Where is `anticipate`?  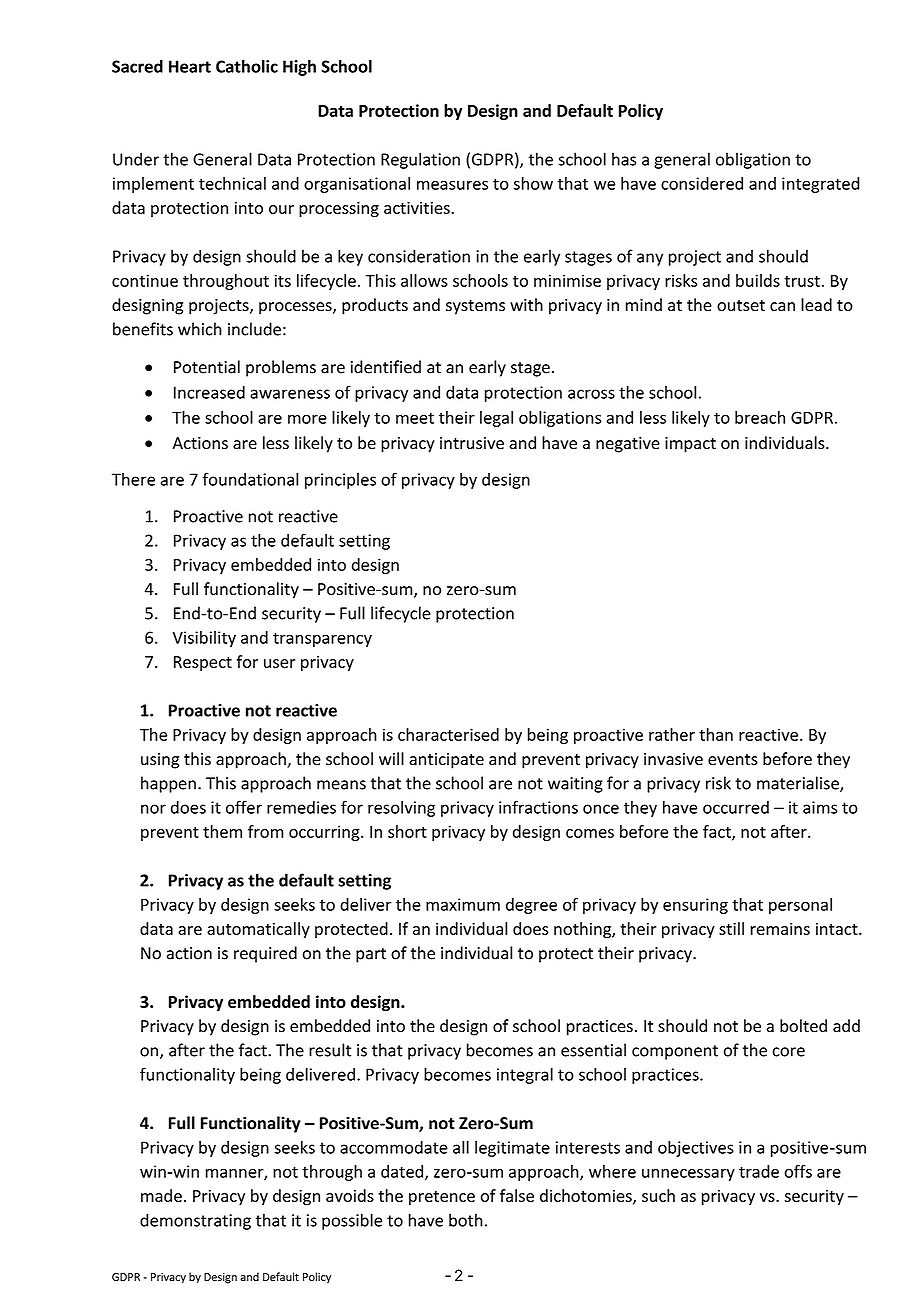 anticipate is located at coordinates (446, 761).
